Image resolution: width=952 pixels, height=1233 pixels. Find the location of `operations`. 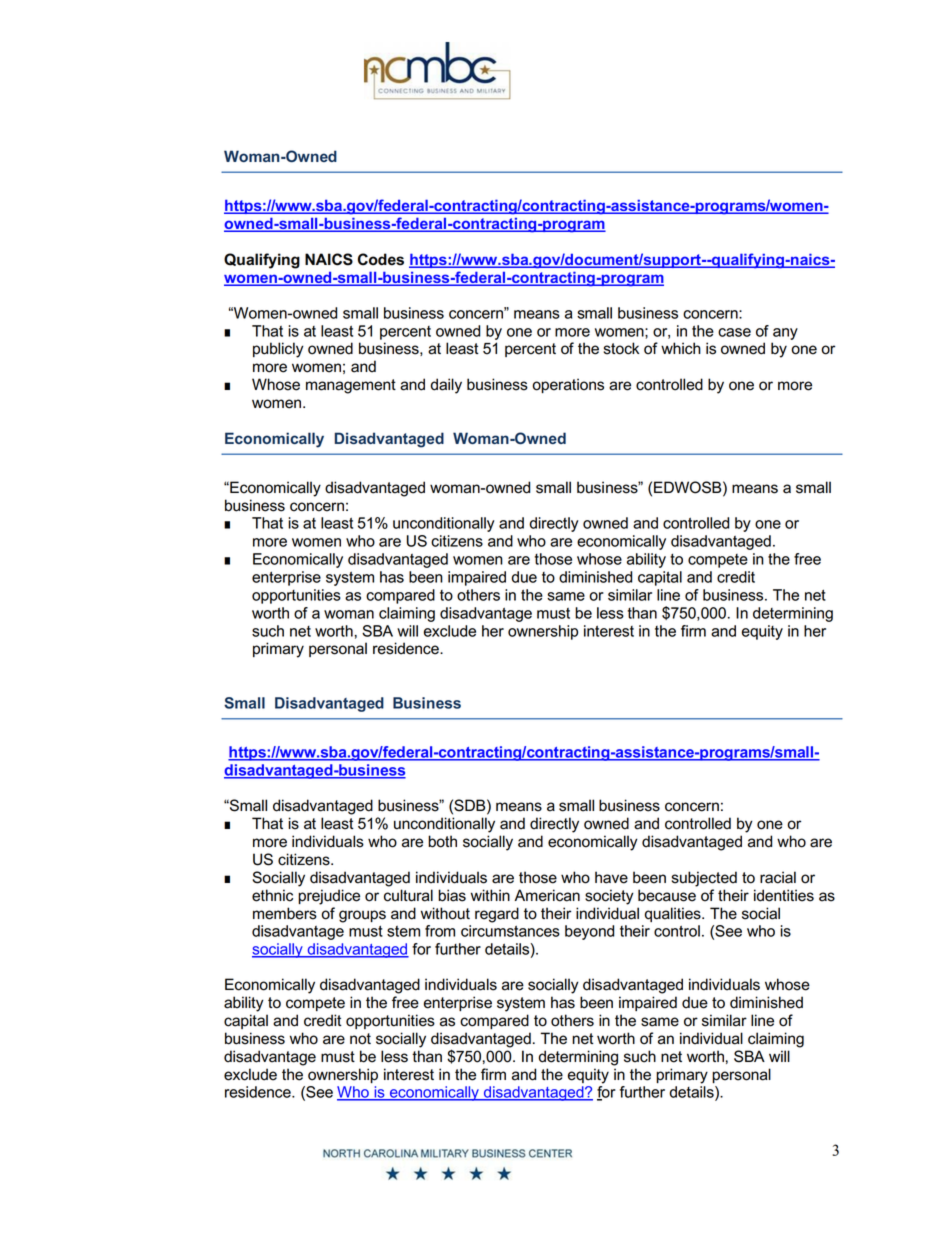

operations is located at coordinates (568, 385).
